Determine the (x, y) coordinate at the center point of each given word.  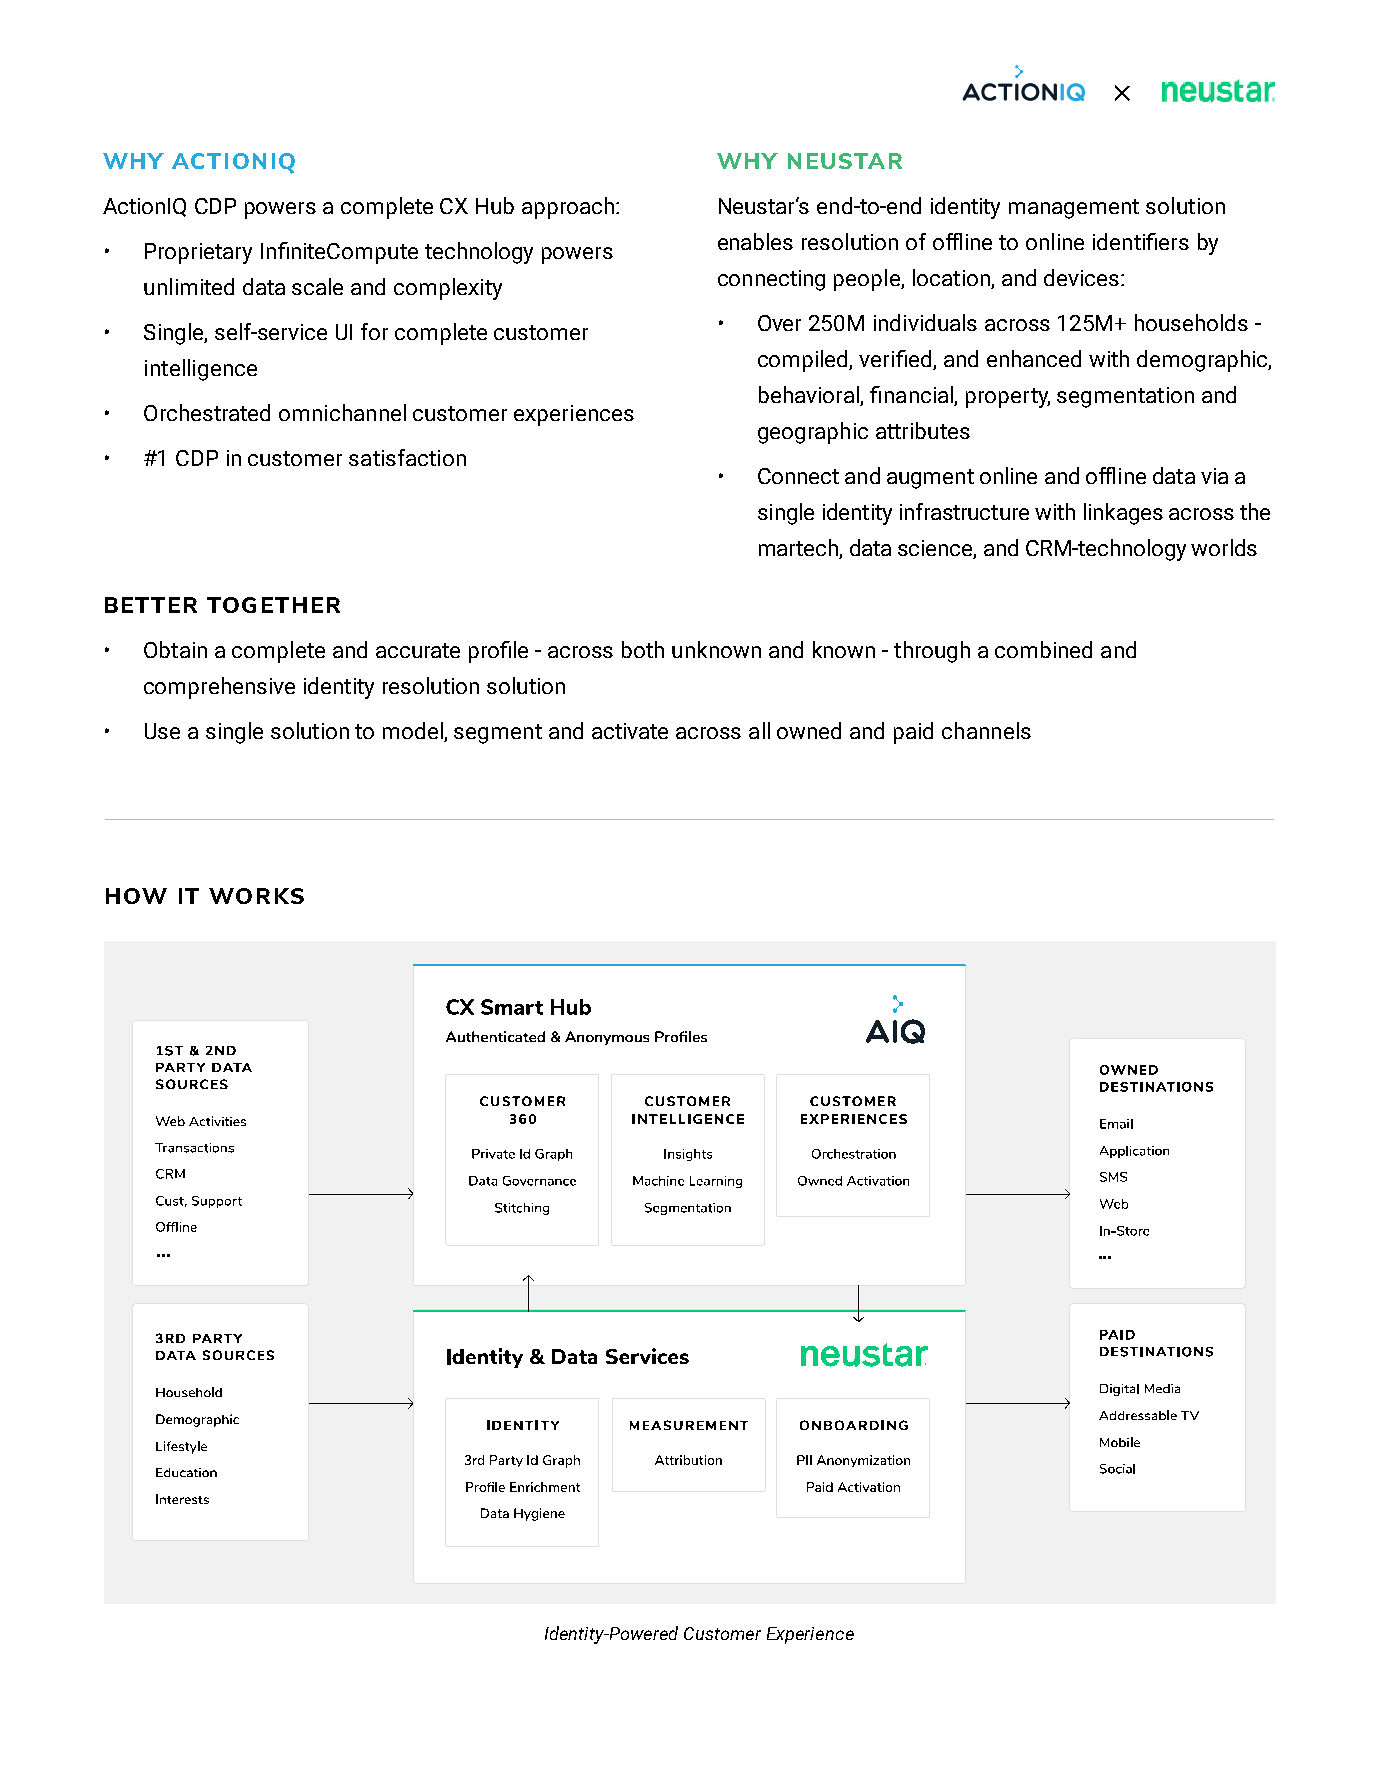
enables (755, 241)
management (1074, 209)
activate (630, 731)
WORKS (256, 896)
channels (986, 730)
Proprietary (198, 253)
